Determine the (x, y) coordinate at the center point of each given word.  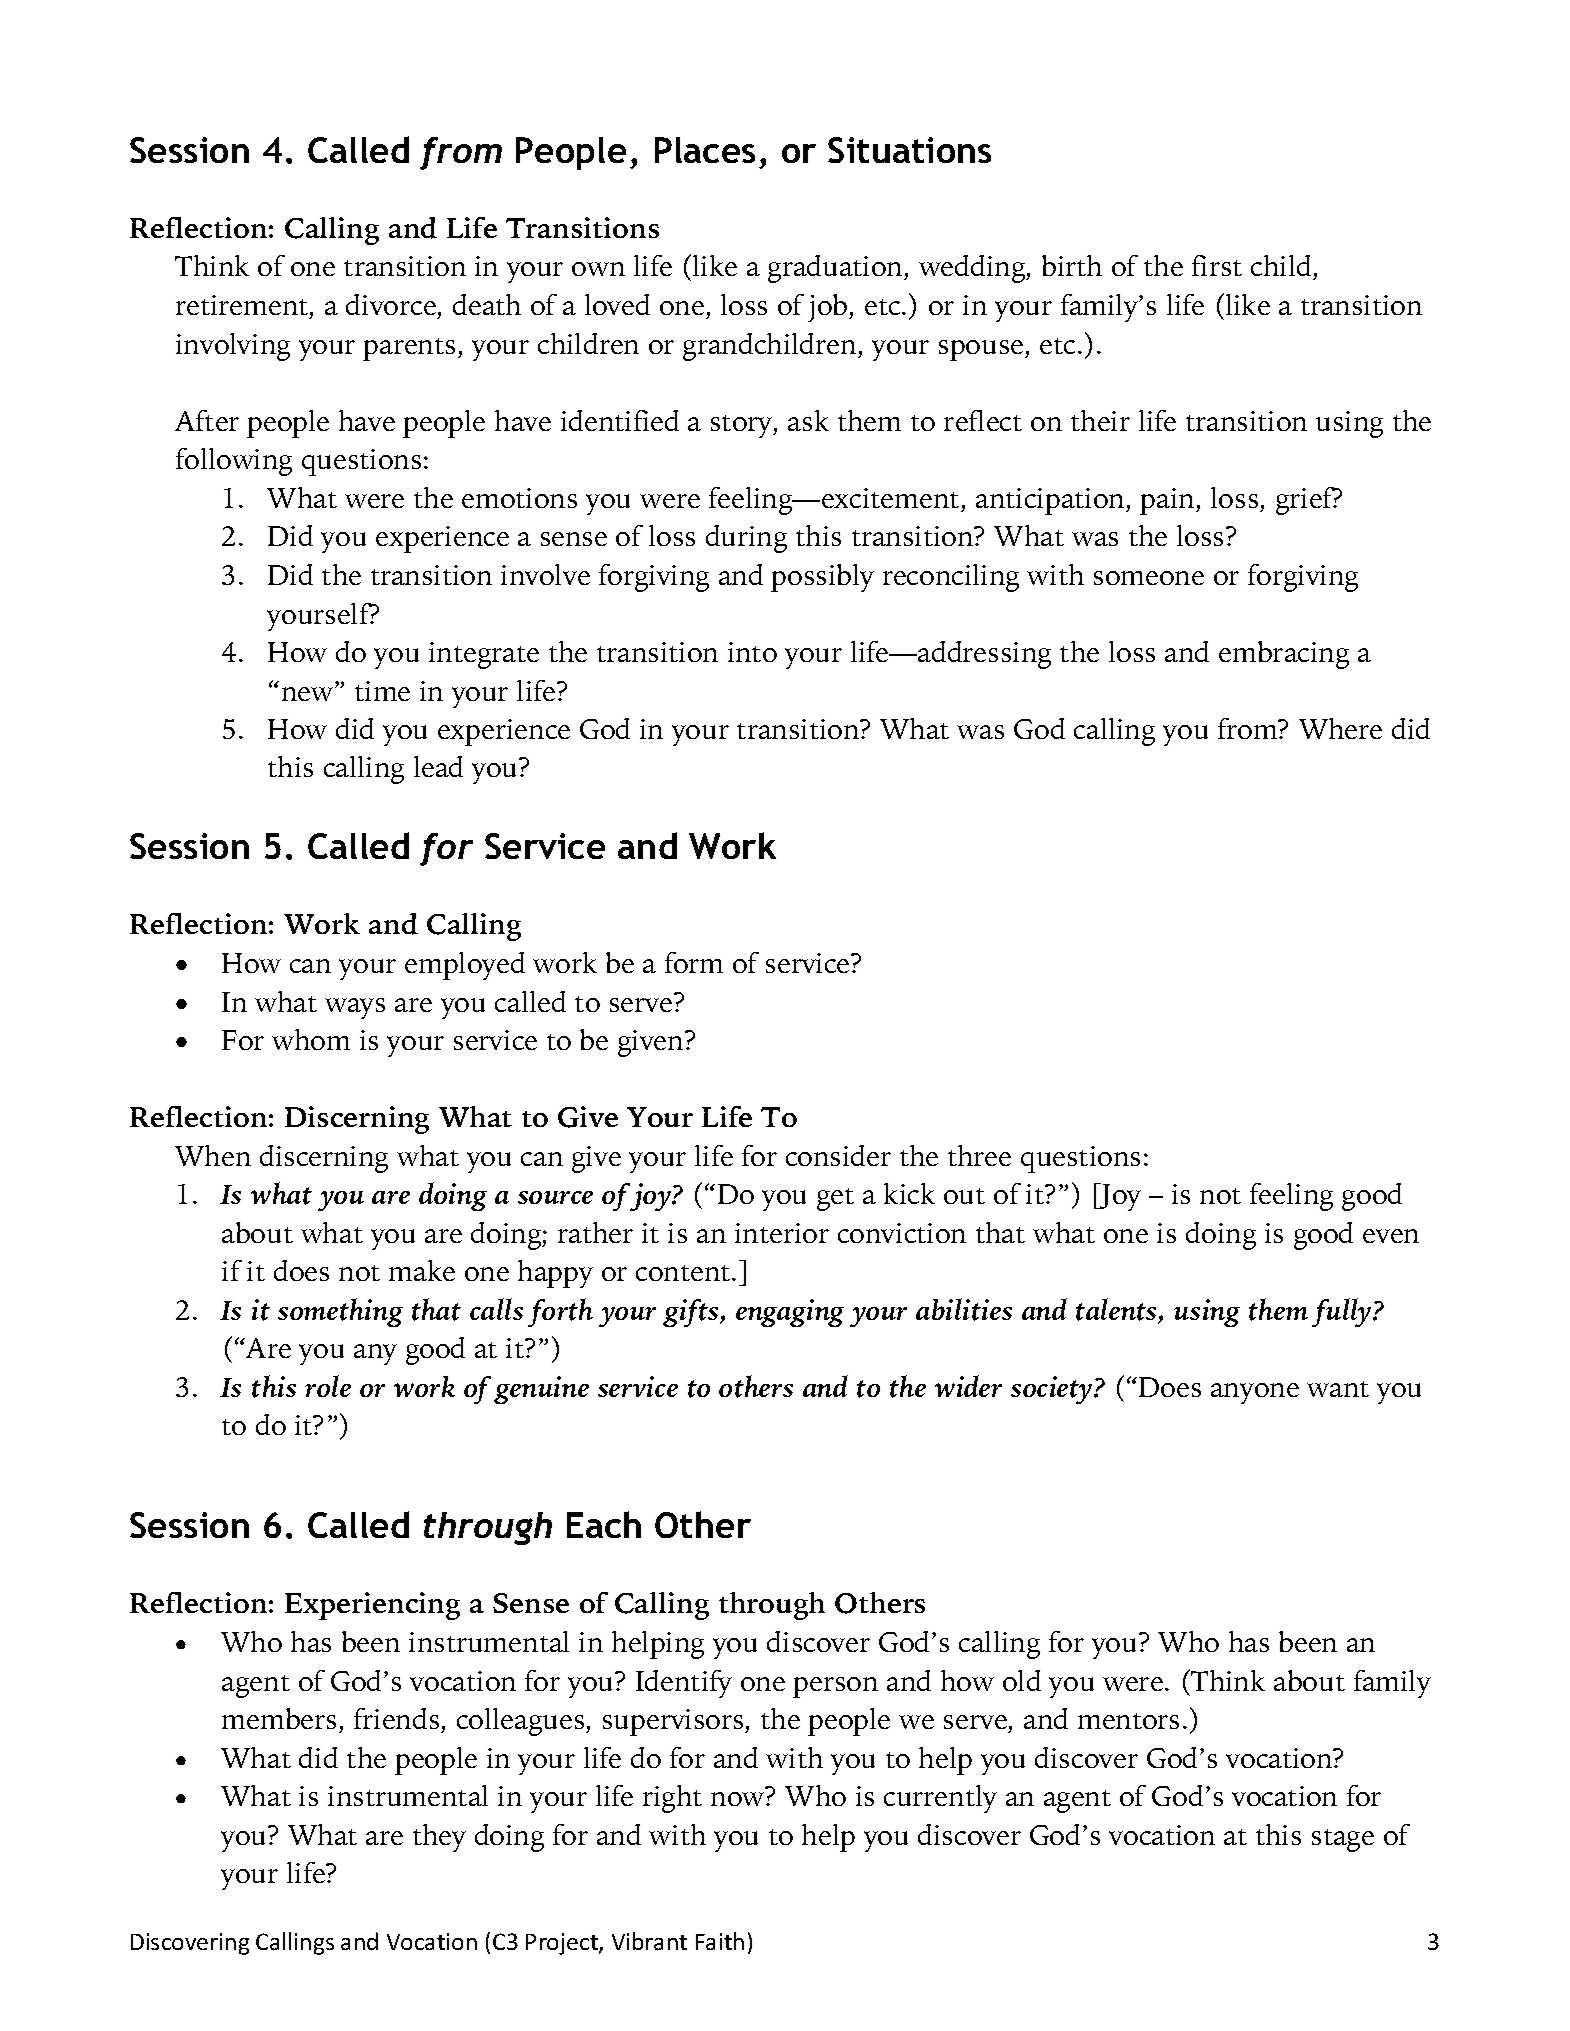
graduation (836, 269)
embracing (1284, 655)
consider (838, 1155)
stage (1343, 1840)
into (752, 652)
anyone (1255, 1393)
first (1217, 265)
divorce (392, 306)
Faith (720, 1941)
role (328, 1386)
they (439, 1838)
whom (311, 1039)
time (382, 691)
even (1391, 1236)
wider (968, 1386)
